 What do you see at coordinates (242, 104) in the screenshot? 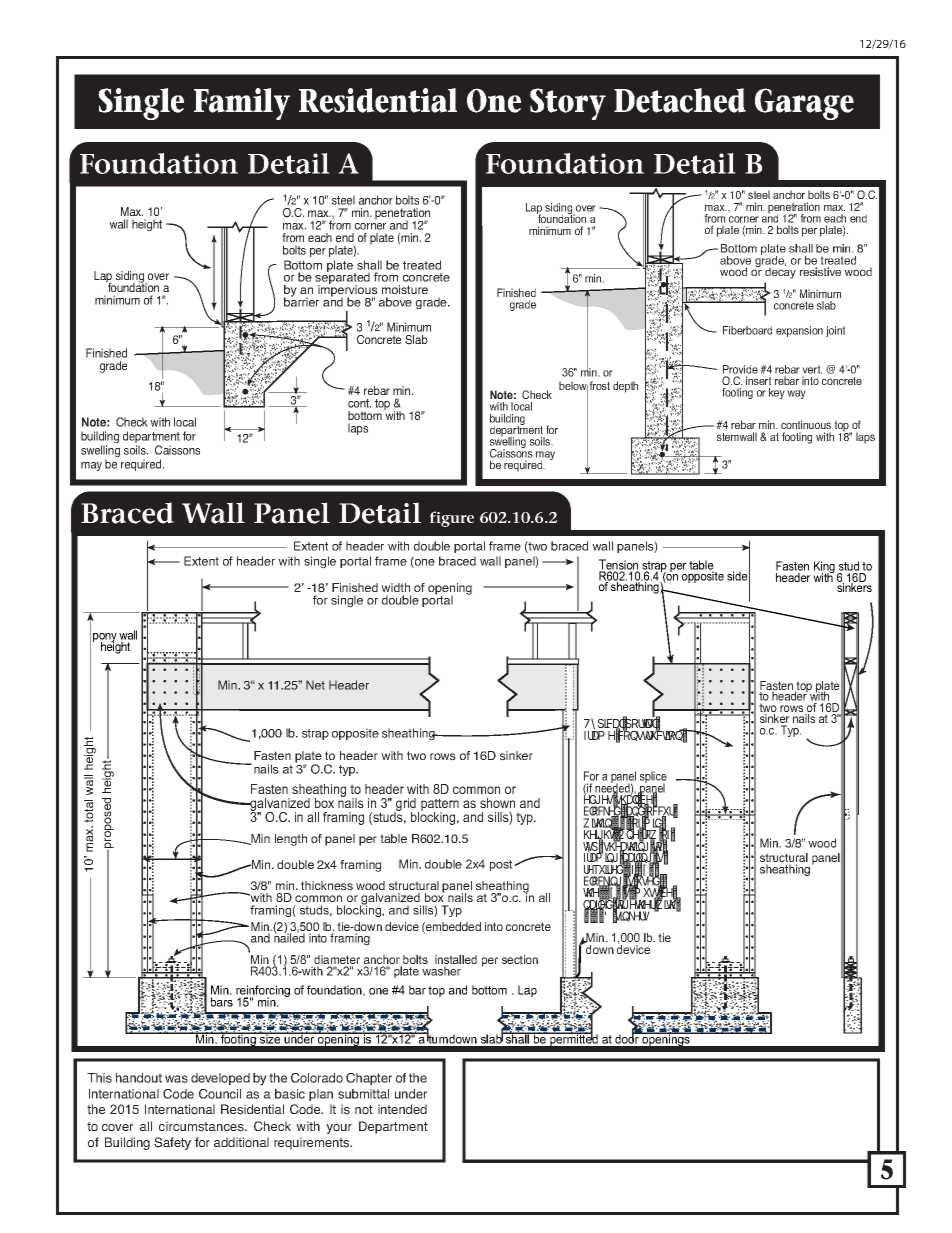
I see `Family` at bounding box center [242, 104].
